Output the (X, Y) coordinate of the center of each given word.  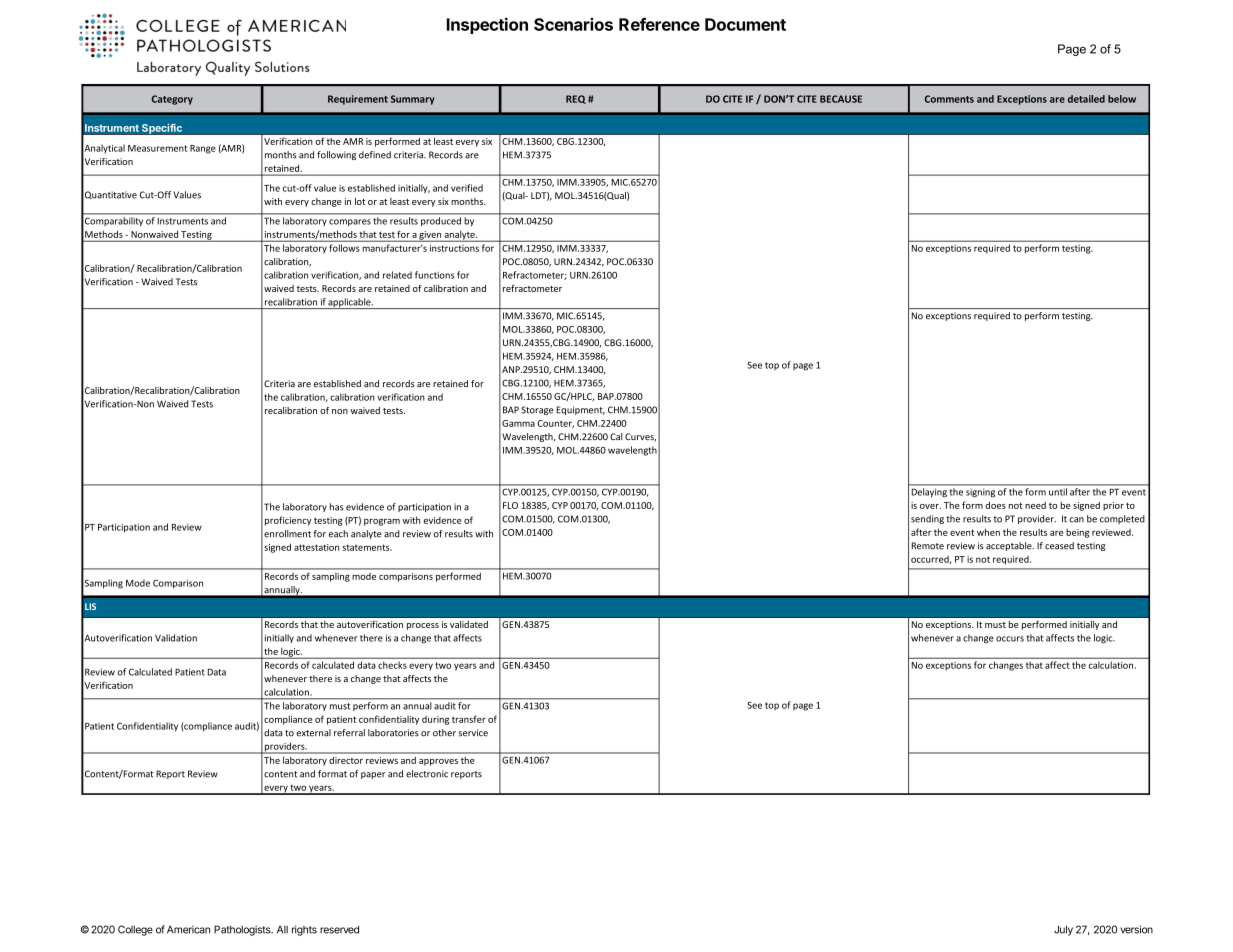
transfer (469, 719)
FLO (510, 505)
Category (172, 100)
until (1058, 492)
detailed (1086, 99)
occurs (1010, 639)
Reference (659, 24)
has (336, 507)
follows (344, 248)
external (313, 733)
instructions (454, 248)
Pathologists (243, 930)
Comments (949, 99)
